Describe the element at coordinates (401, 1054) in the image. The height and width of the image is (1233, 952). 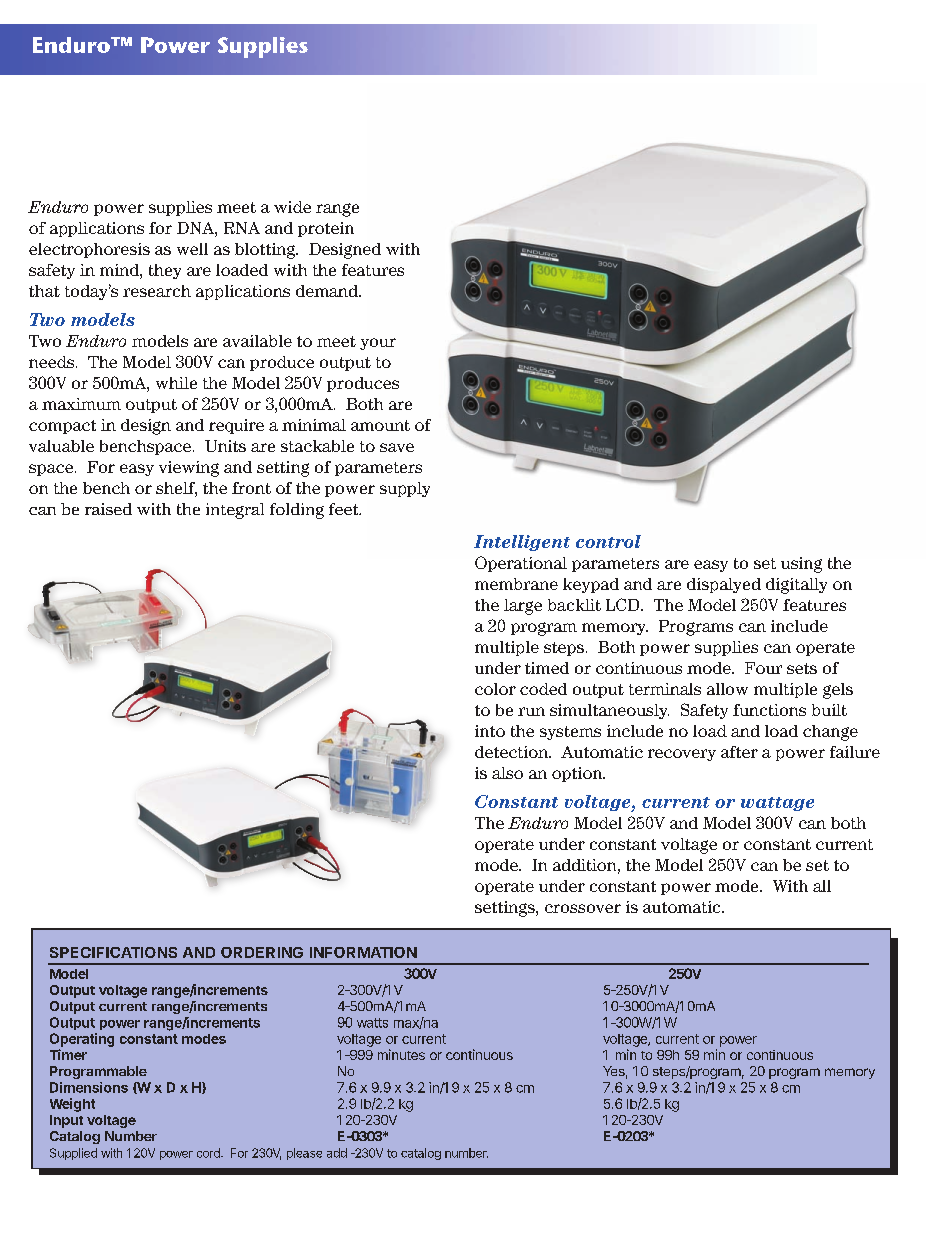
I see `minutes` at that location.
